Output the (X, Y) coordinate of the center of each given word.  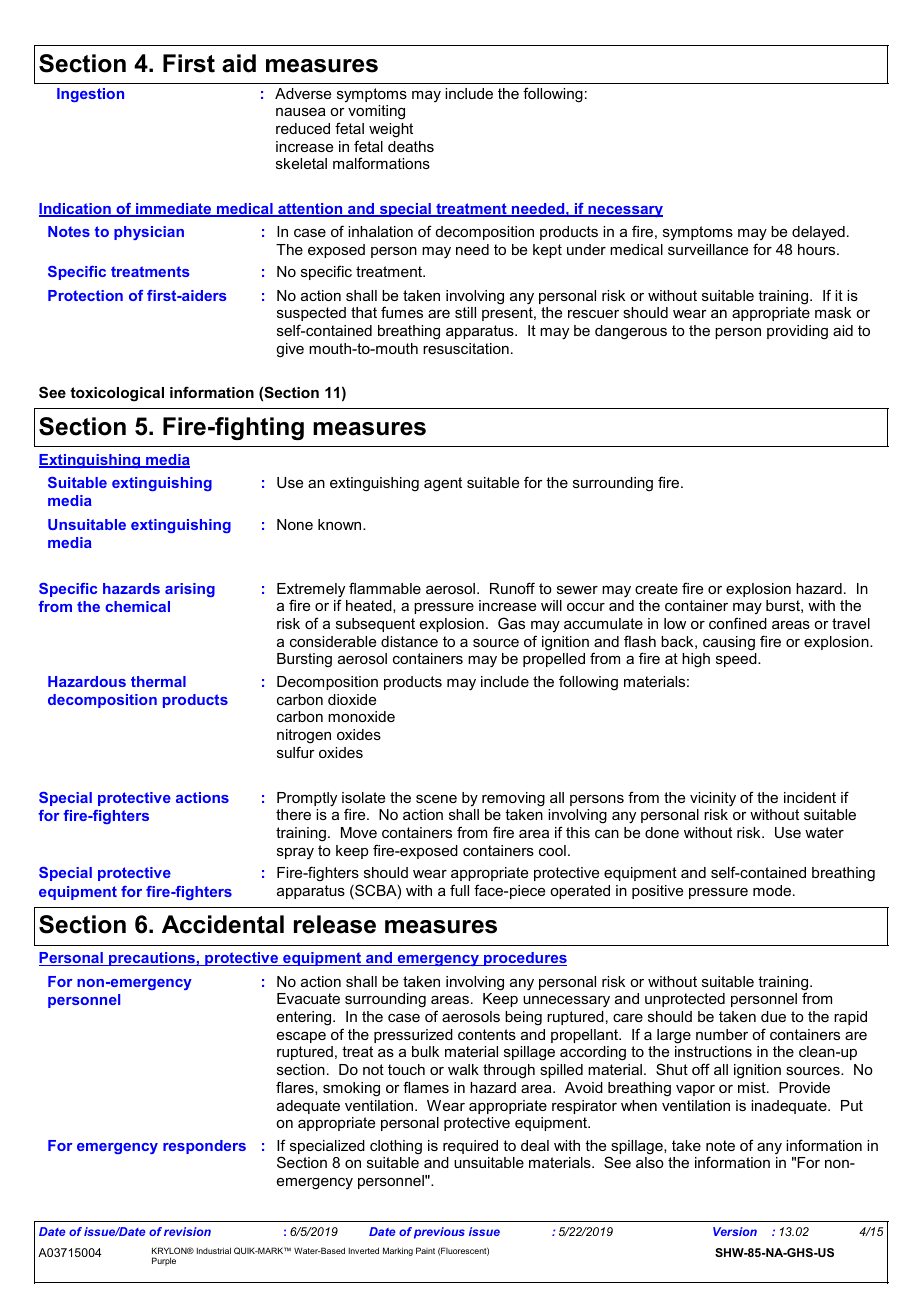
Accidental (223, 924)
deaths (411, 146)
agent (443, 484)
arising (190, 590)
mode (773, 890)
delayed (818, 233)
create (656, 588)
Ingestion (90, 95)
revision (187, 1231)
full (459, 890)
